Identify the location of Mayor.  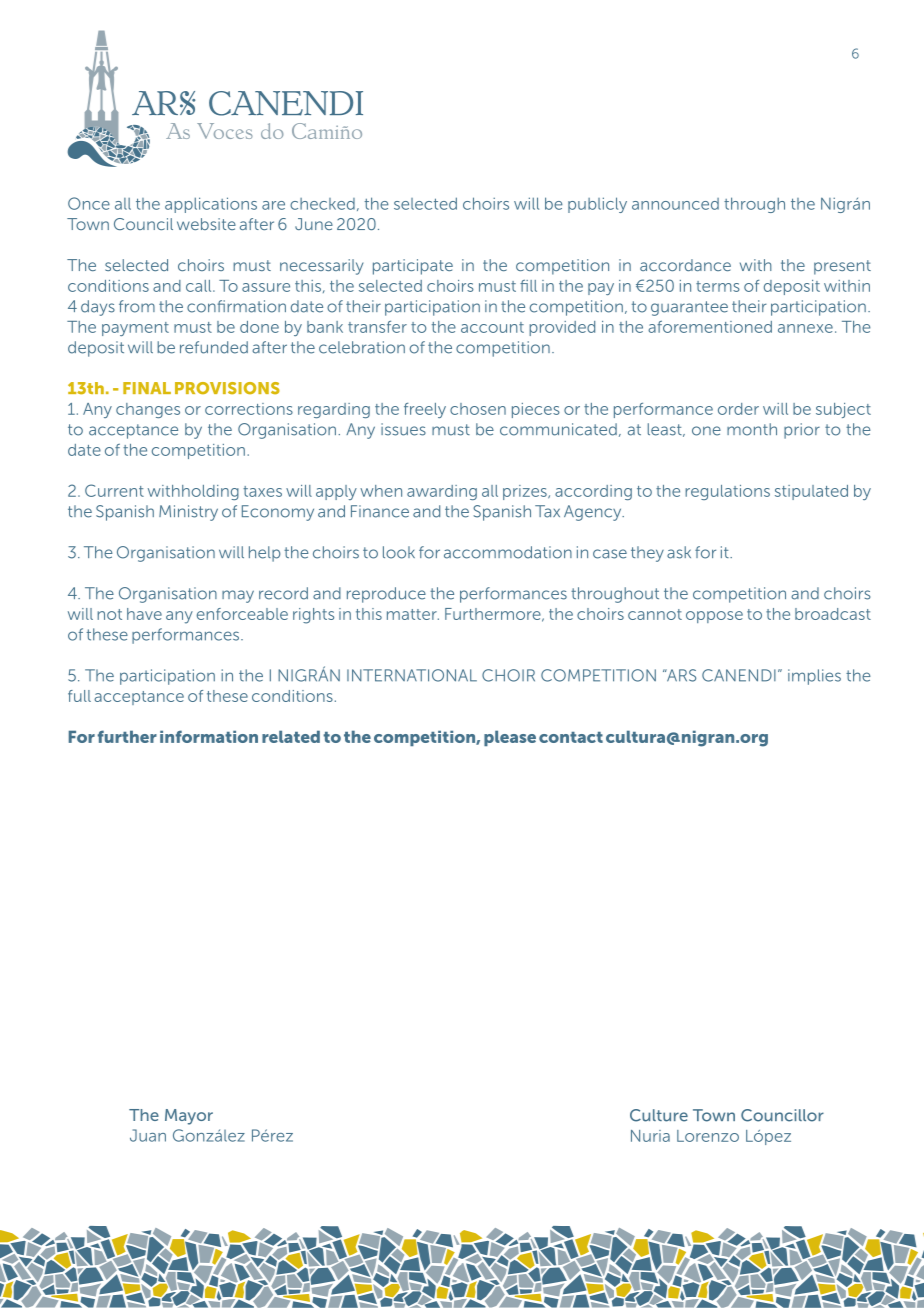
(189, 1117).
